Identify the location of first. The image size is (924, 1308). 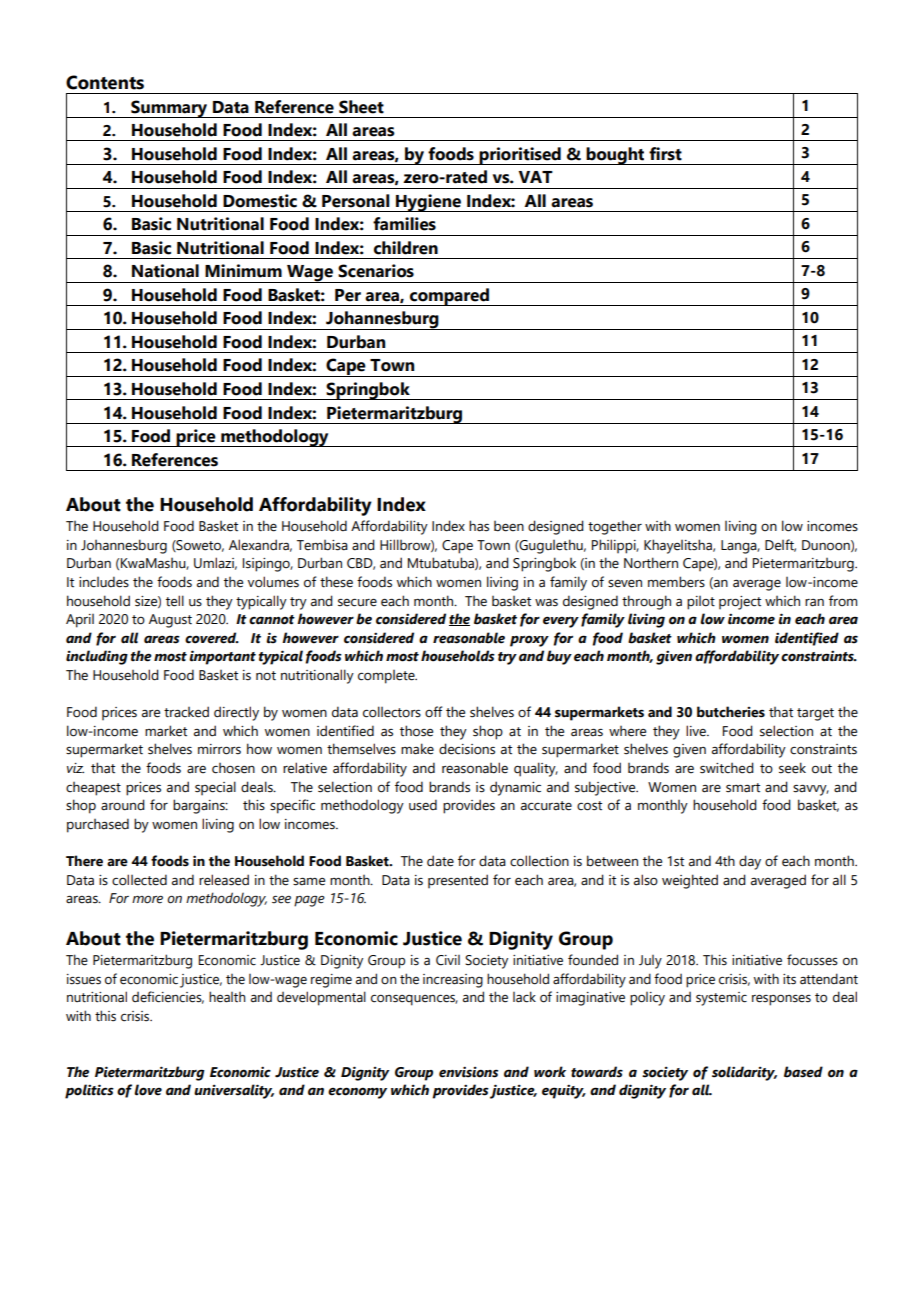
(665, 154).
